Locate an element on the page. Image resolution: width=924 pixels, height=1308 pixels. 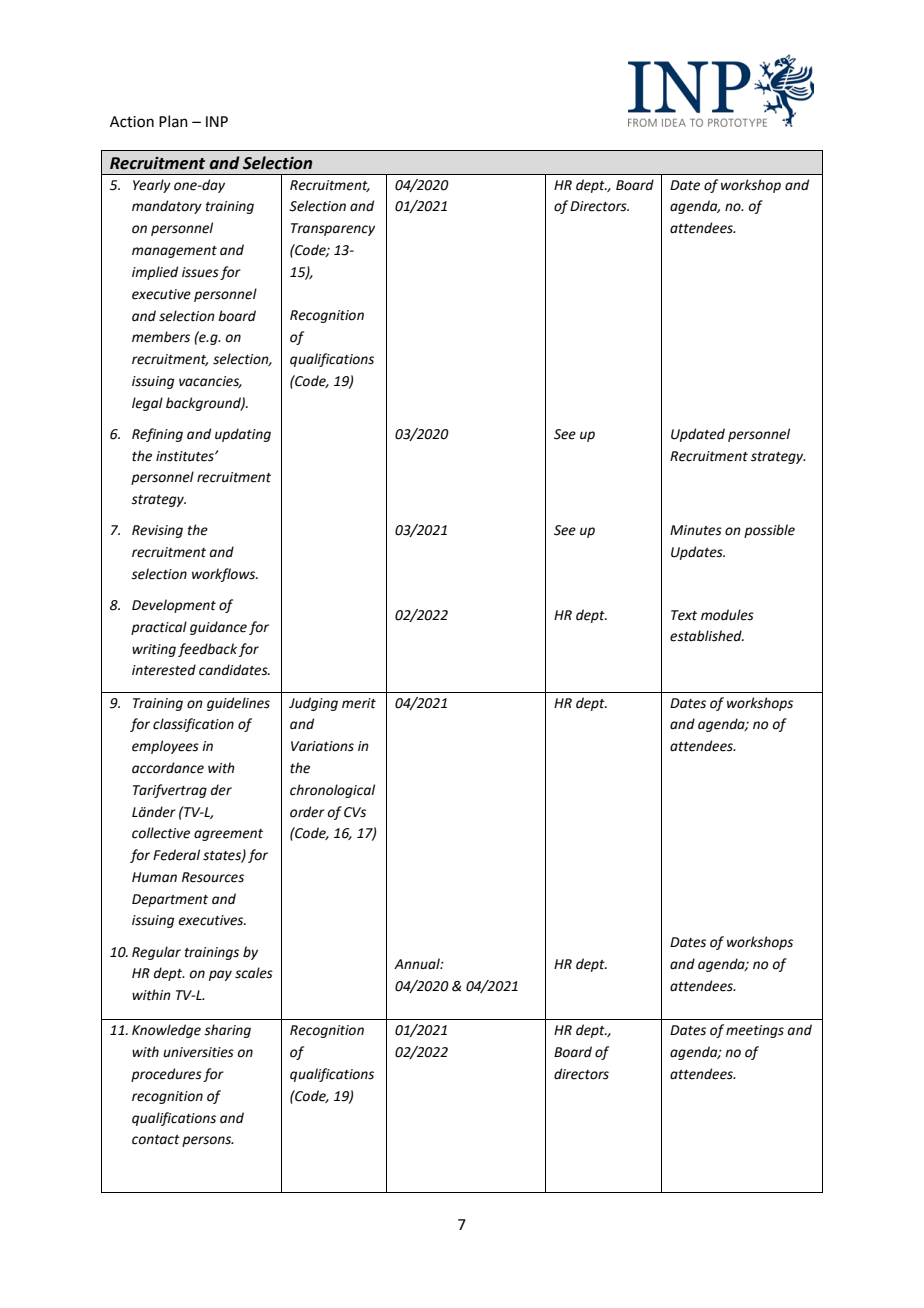
Transparency is located at coordinates (333, 229).
